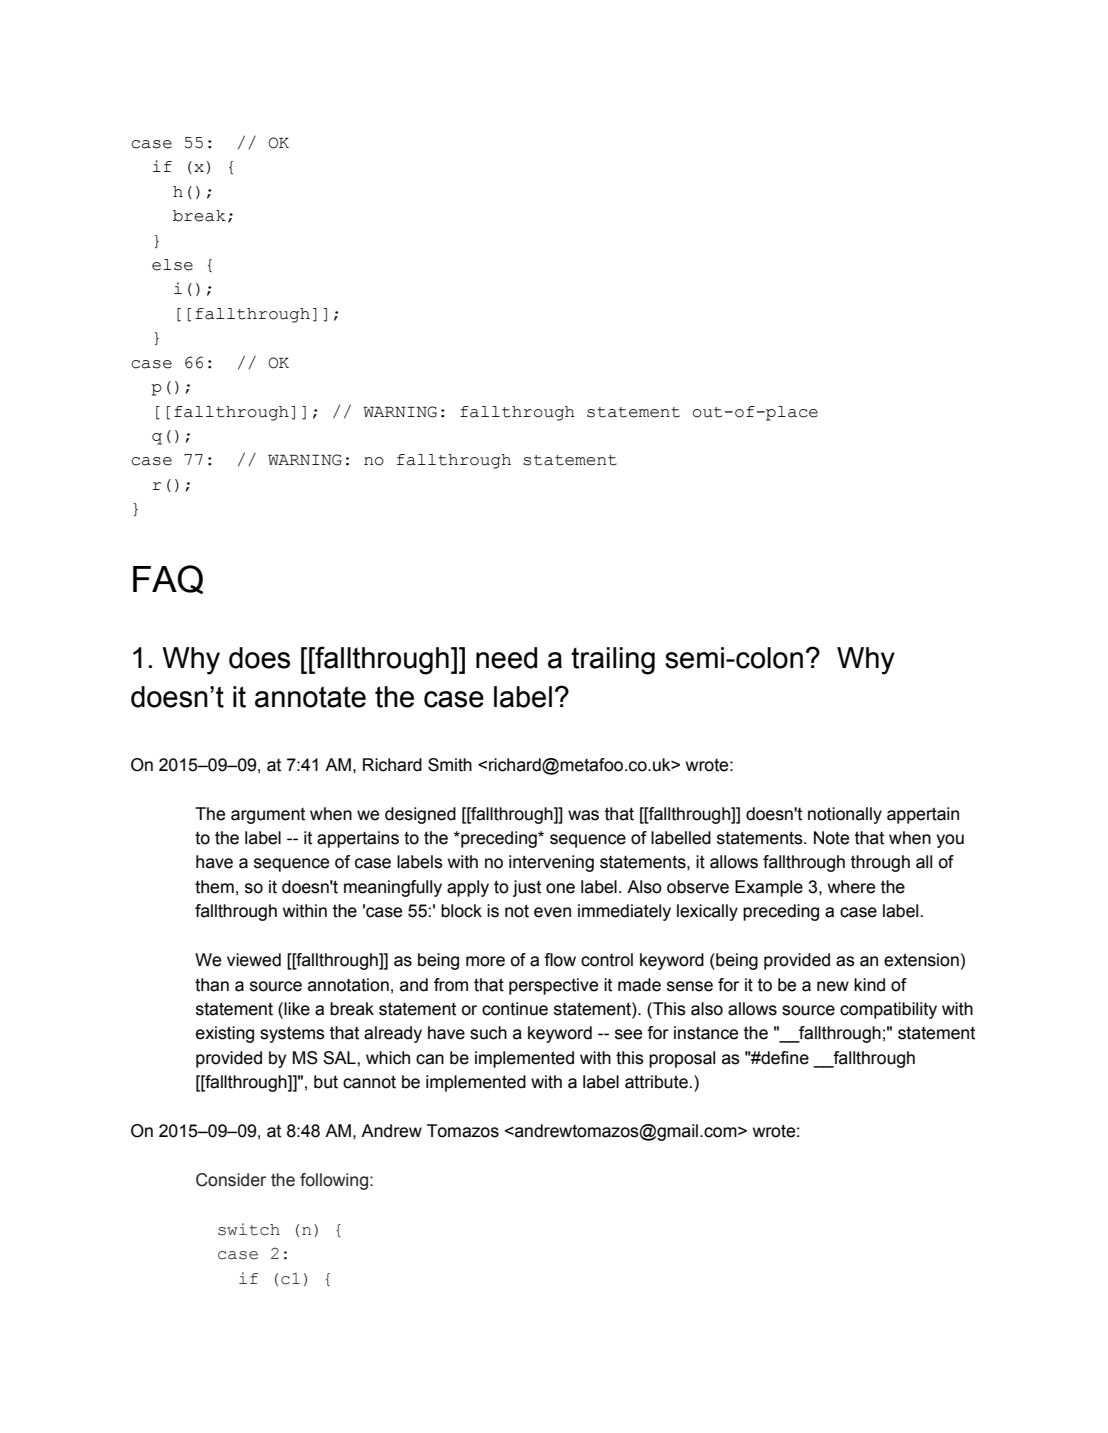  What do you see at coordinates (334, 1181) in the page?
I see `following` at bounding box center [334, 1181].
